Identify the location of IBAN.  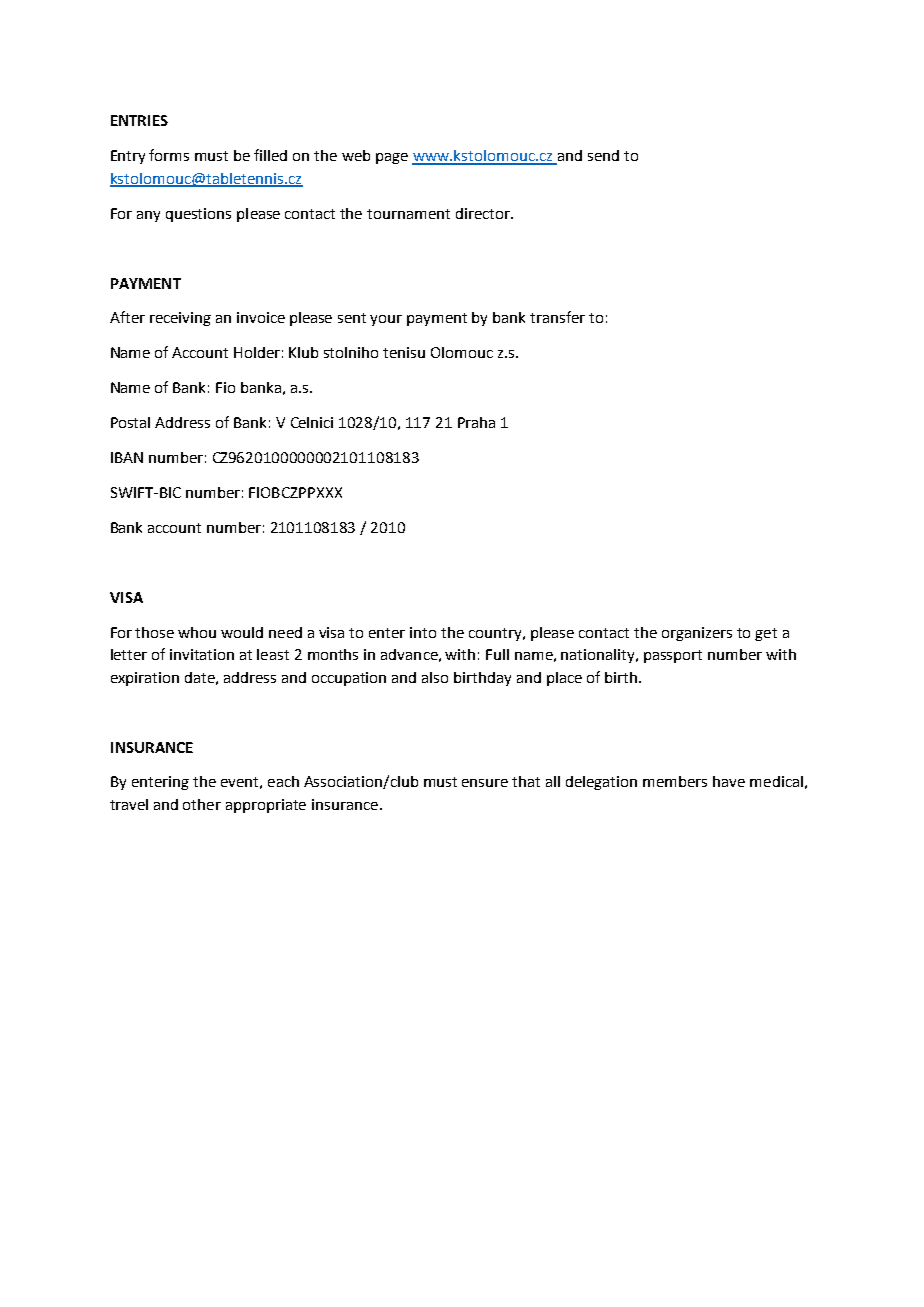
(127, 457).
